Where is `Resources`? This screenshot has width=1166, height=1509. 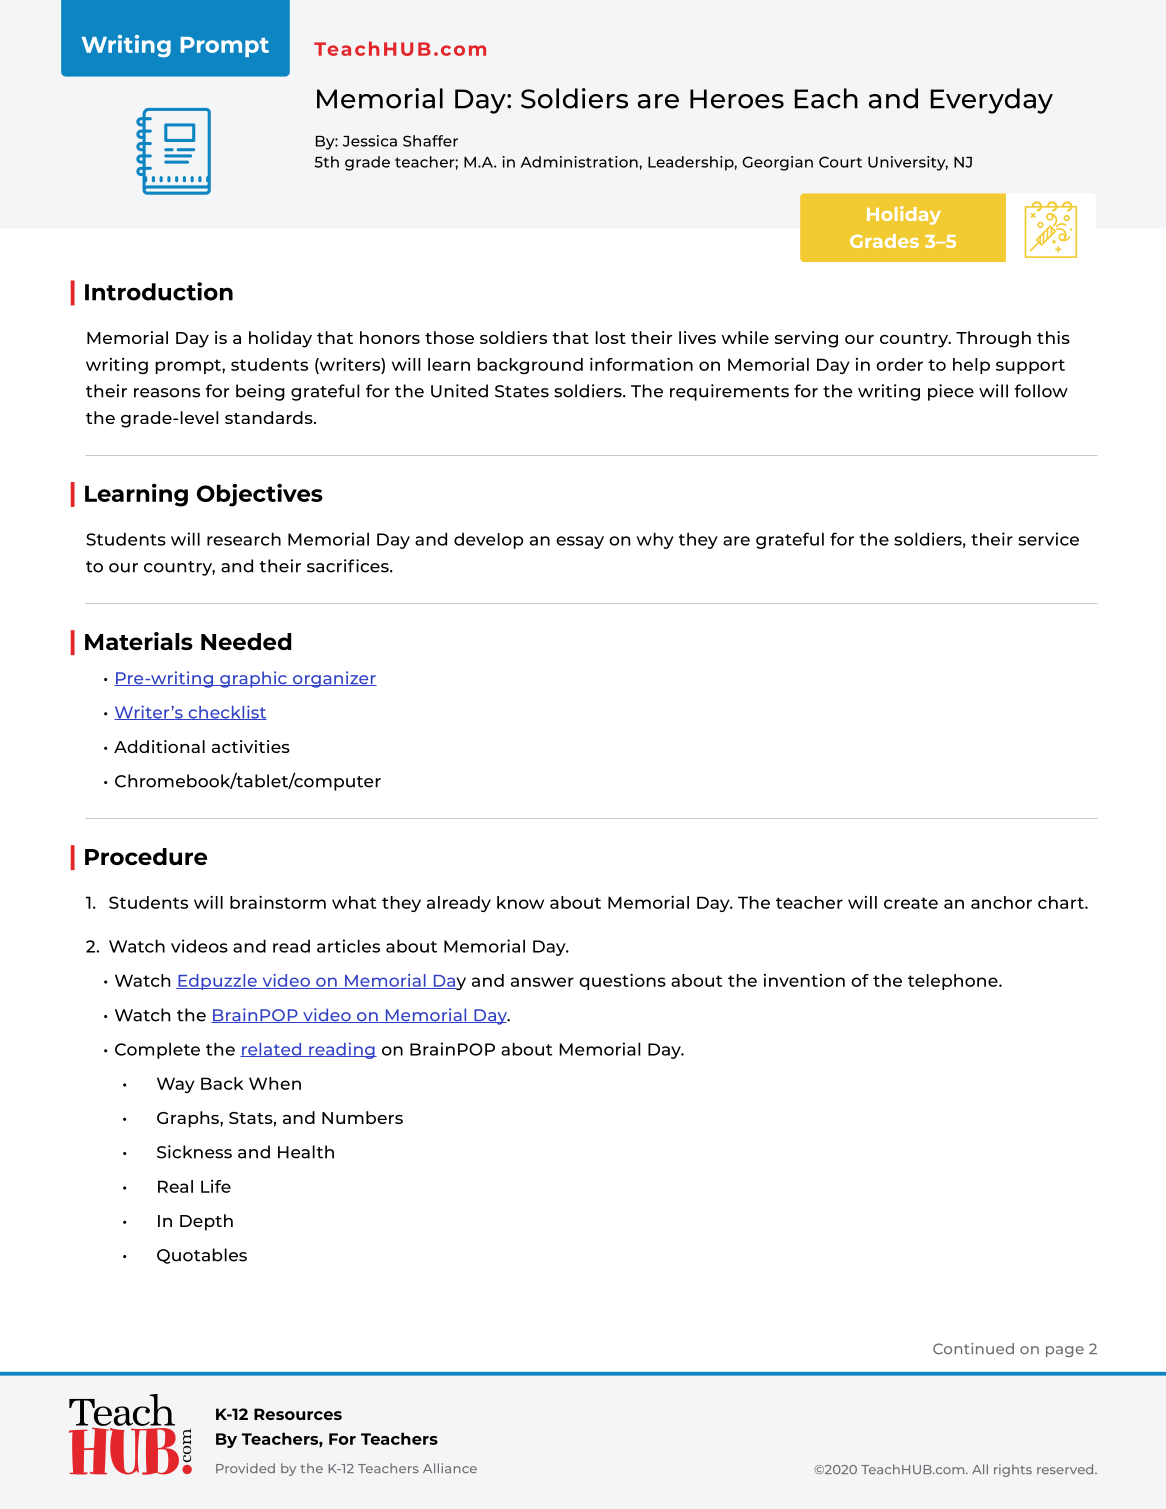
Resources is located at coordinates (298, 1414).
